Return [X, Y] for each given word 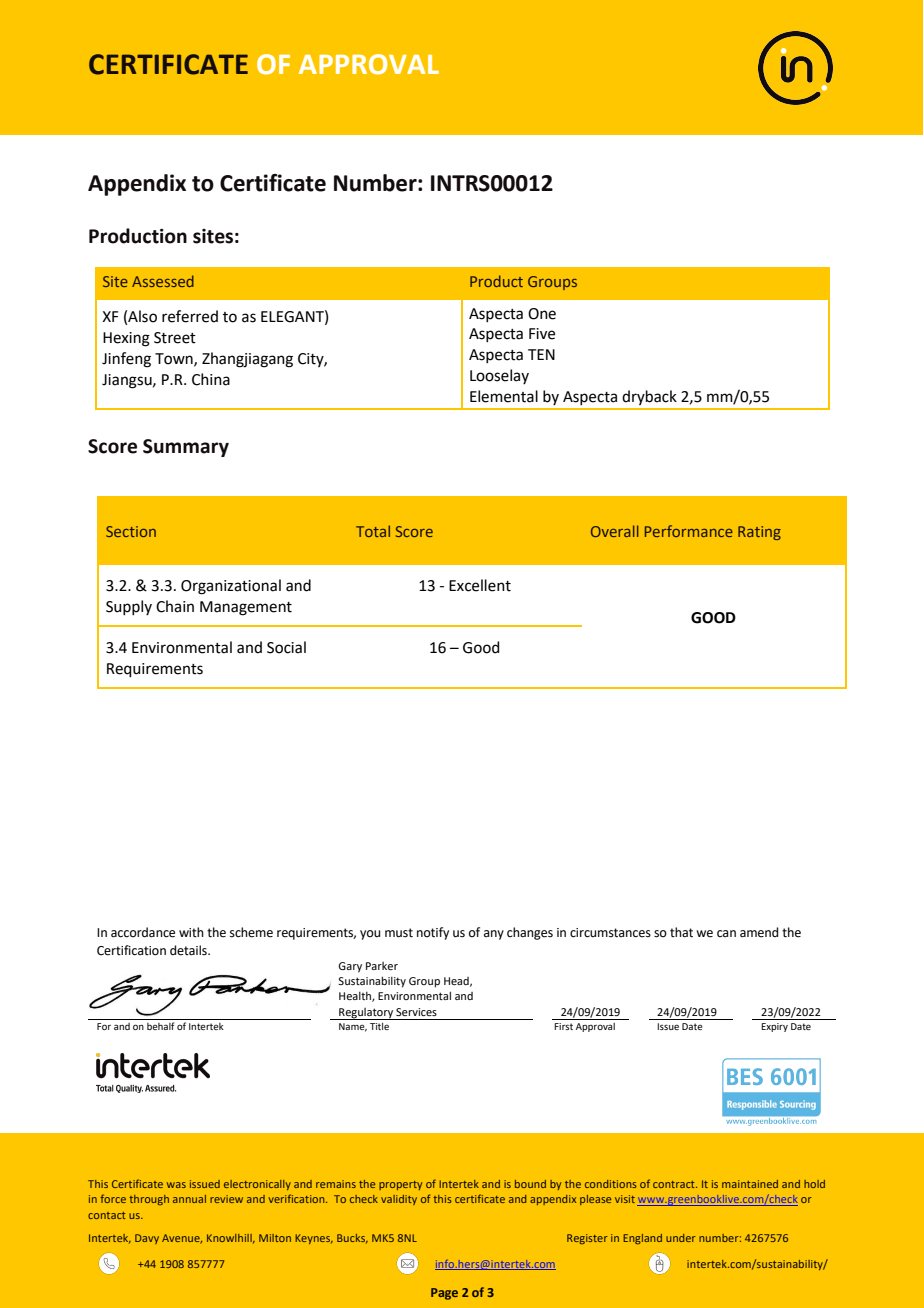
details [189, 950]
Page [444, 1294]
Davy [147, 1239]
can [726, 933]
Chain [175, 606]
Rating [759, 533]
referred [190, 316]
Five [542, 334]
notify [433, 933]
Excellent [480, 585]
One [542, 314]
